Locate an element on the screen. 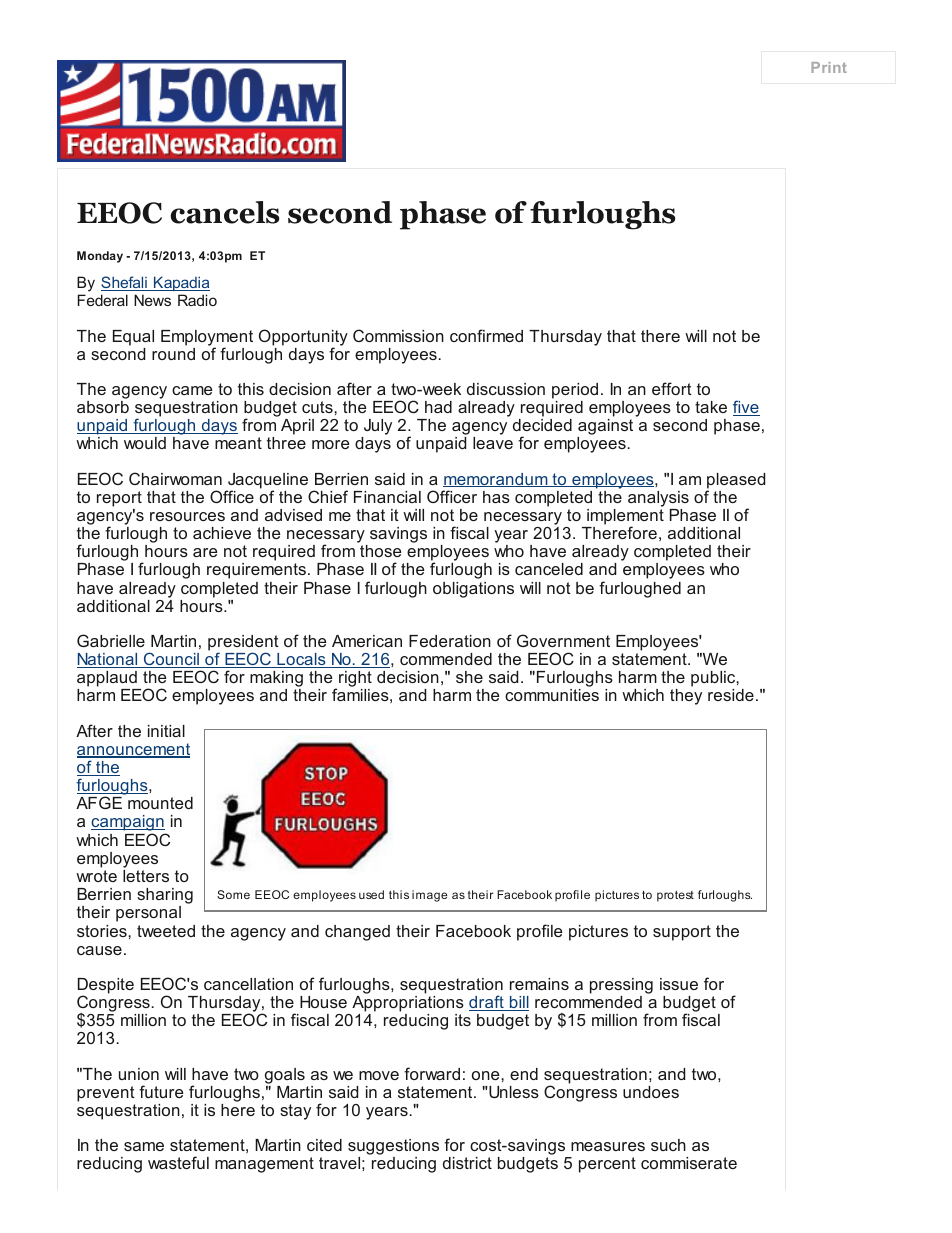  wasteful is located at coordinates (178, 1162).
